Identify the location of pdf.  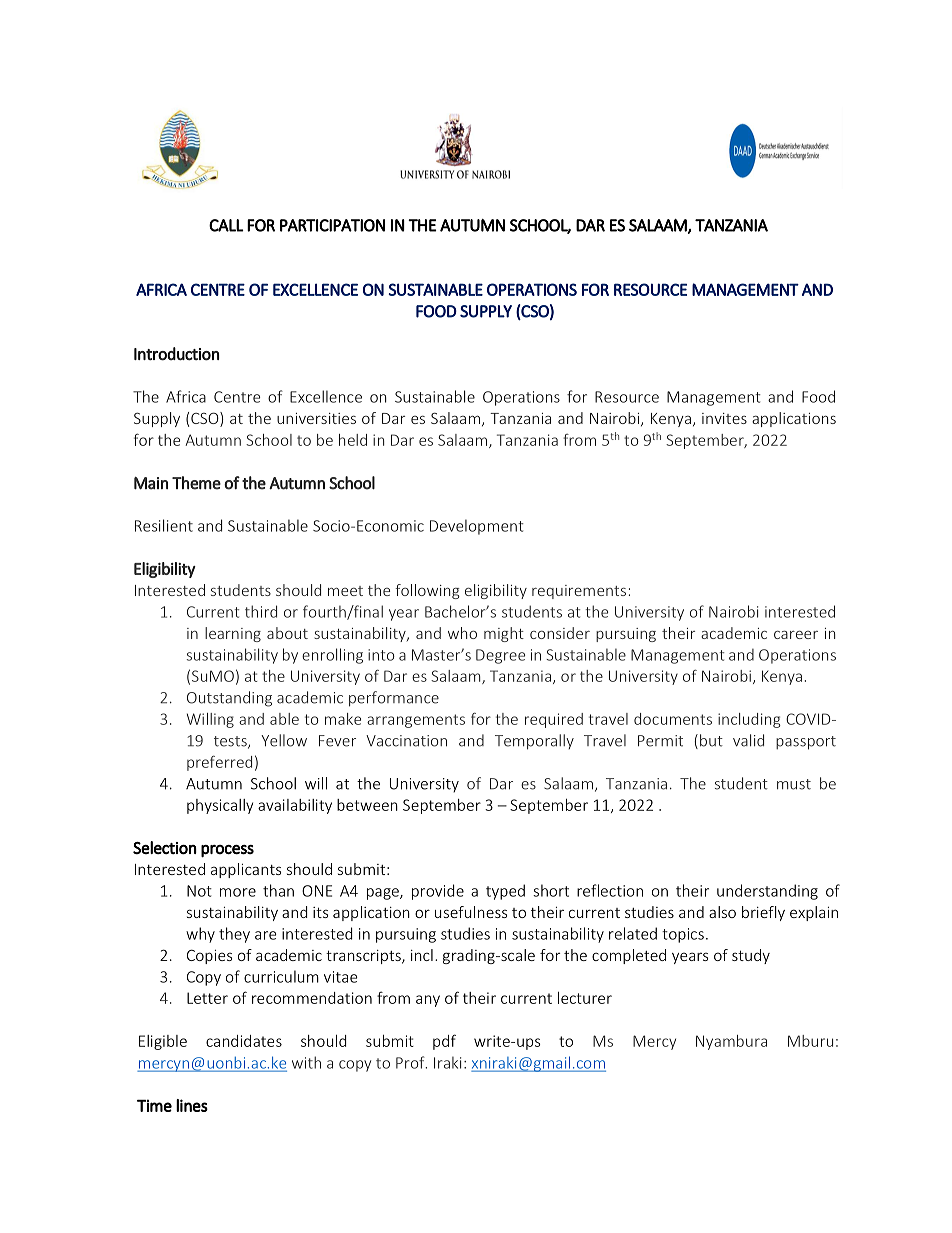
(444, 1042).
